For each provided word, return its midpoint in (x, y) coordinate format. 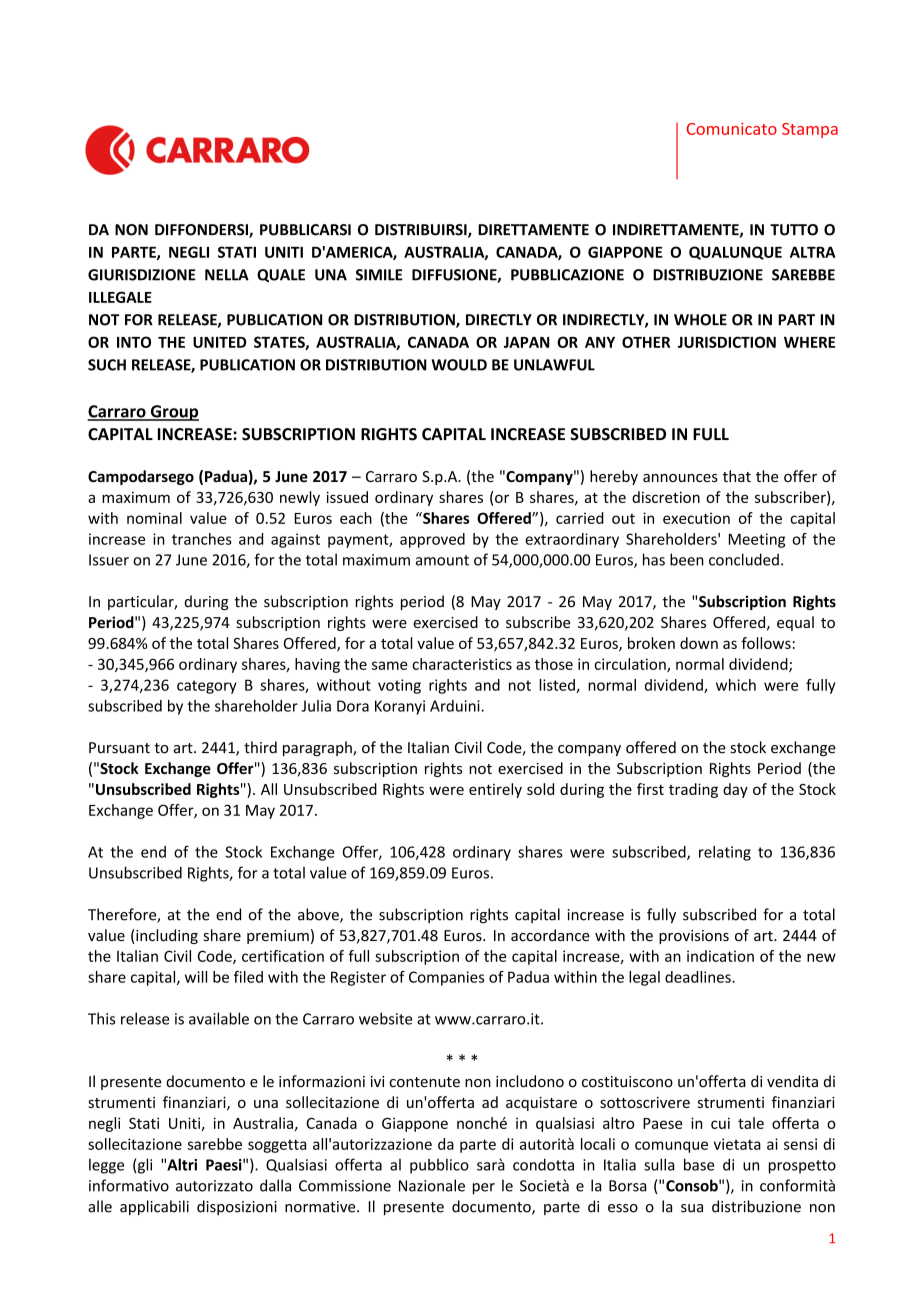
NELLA (227, 275)
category (207, 687)
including (166, 936)
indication (720, 956)
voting (399, 686)
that (737, 476)
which (736, 685)
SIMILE (379, 275)
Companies (446, 978)
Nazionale (432, 1185)
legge (106, 1166)
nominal (154, 518)
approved (432, 540)
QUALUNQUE (735, 253)
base (699, 1164)
